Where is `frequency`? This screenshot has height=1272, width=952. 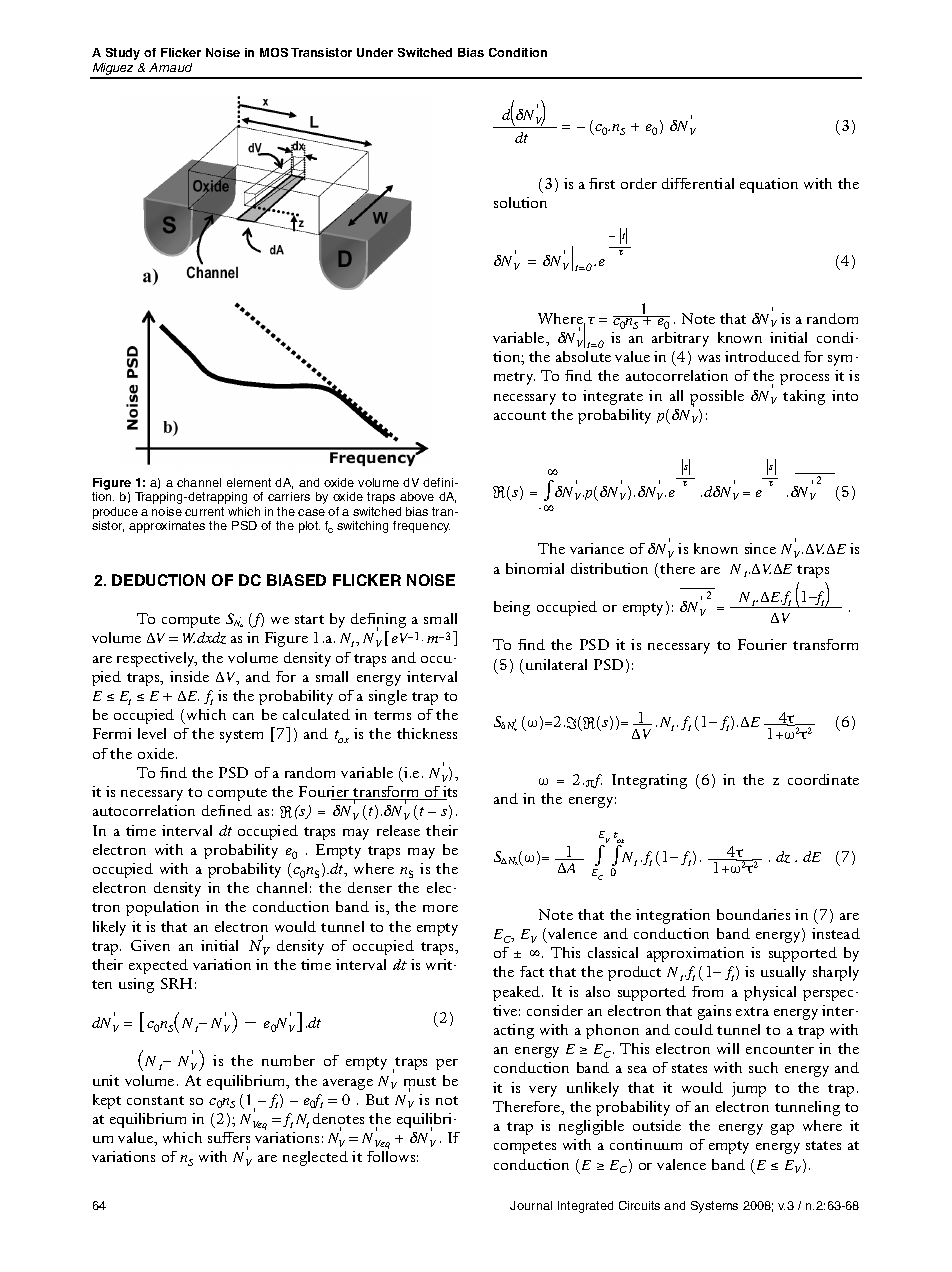 frequency is located at coordinates (421, 527).
